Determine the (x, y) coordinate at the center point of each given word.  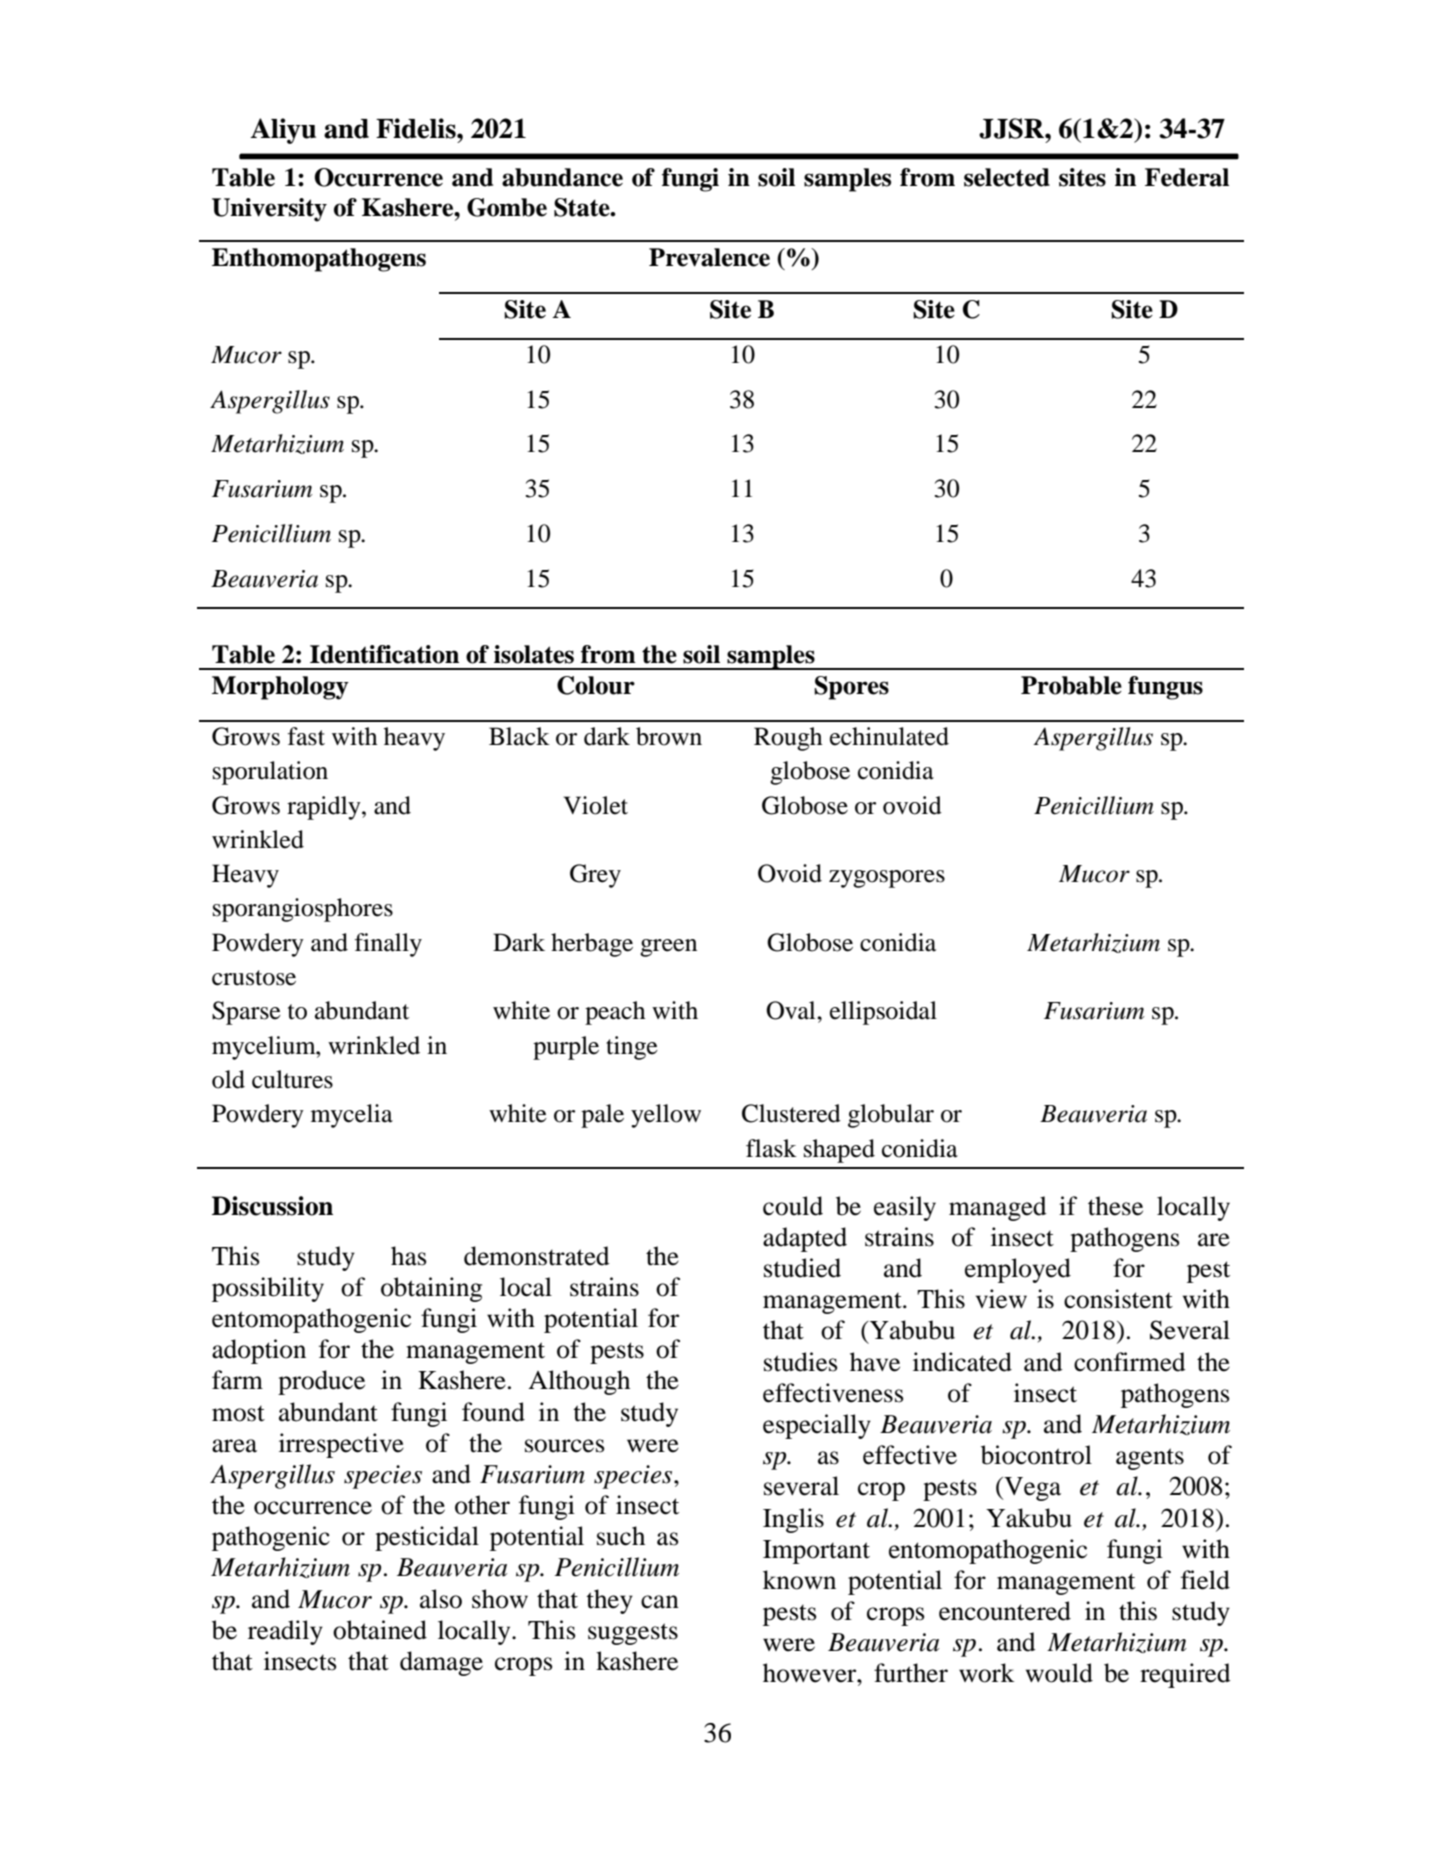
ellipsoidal (883, 1013)
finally (388, 945)
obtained (380, 1630)
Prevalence (709, 257)
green (668, 948)
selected (1007, 177)
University (269, 210)
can (660, 1602)
